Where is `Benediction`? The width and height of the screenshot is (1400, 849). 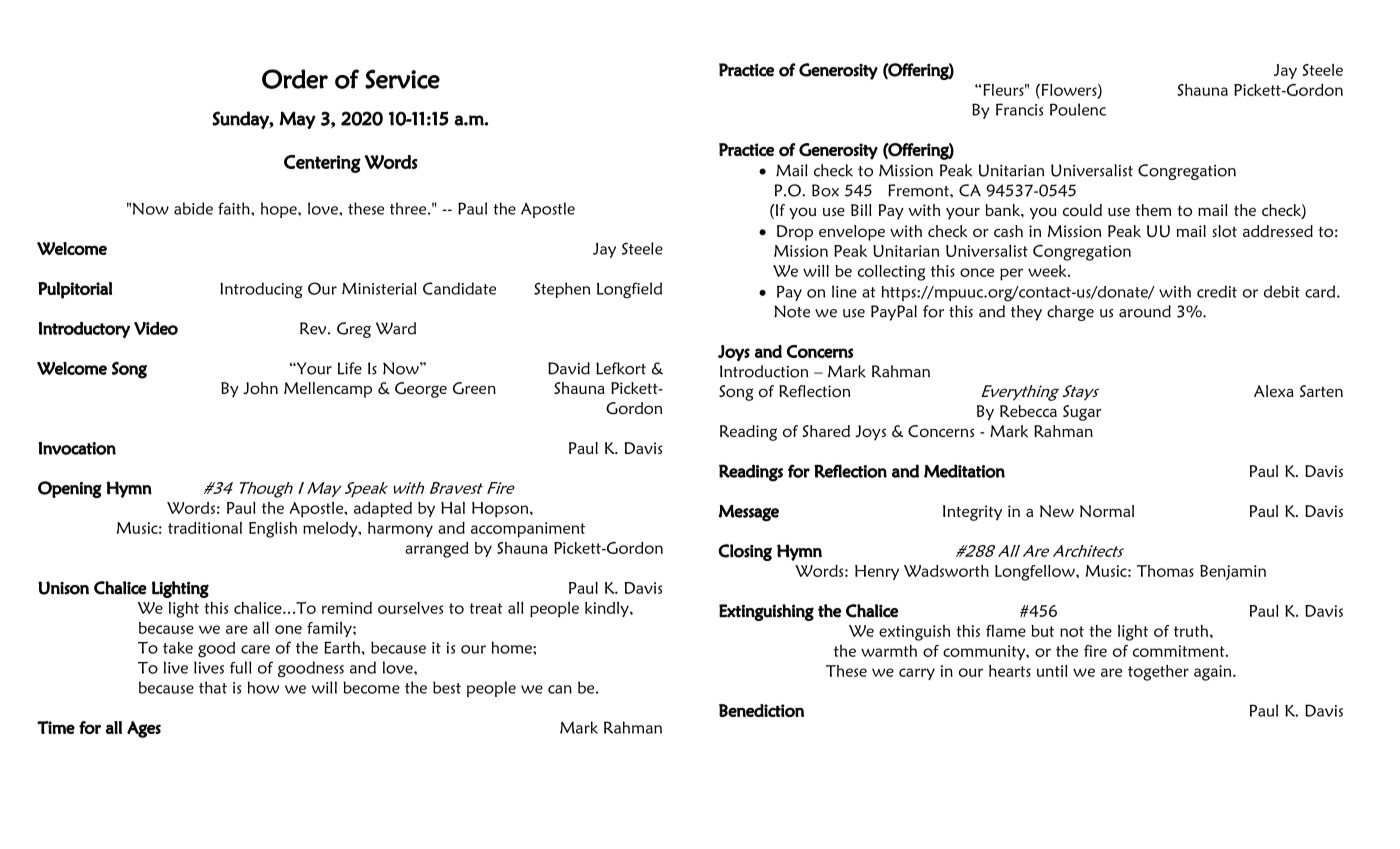 Benediction is located at coordinates (761, 710).
